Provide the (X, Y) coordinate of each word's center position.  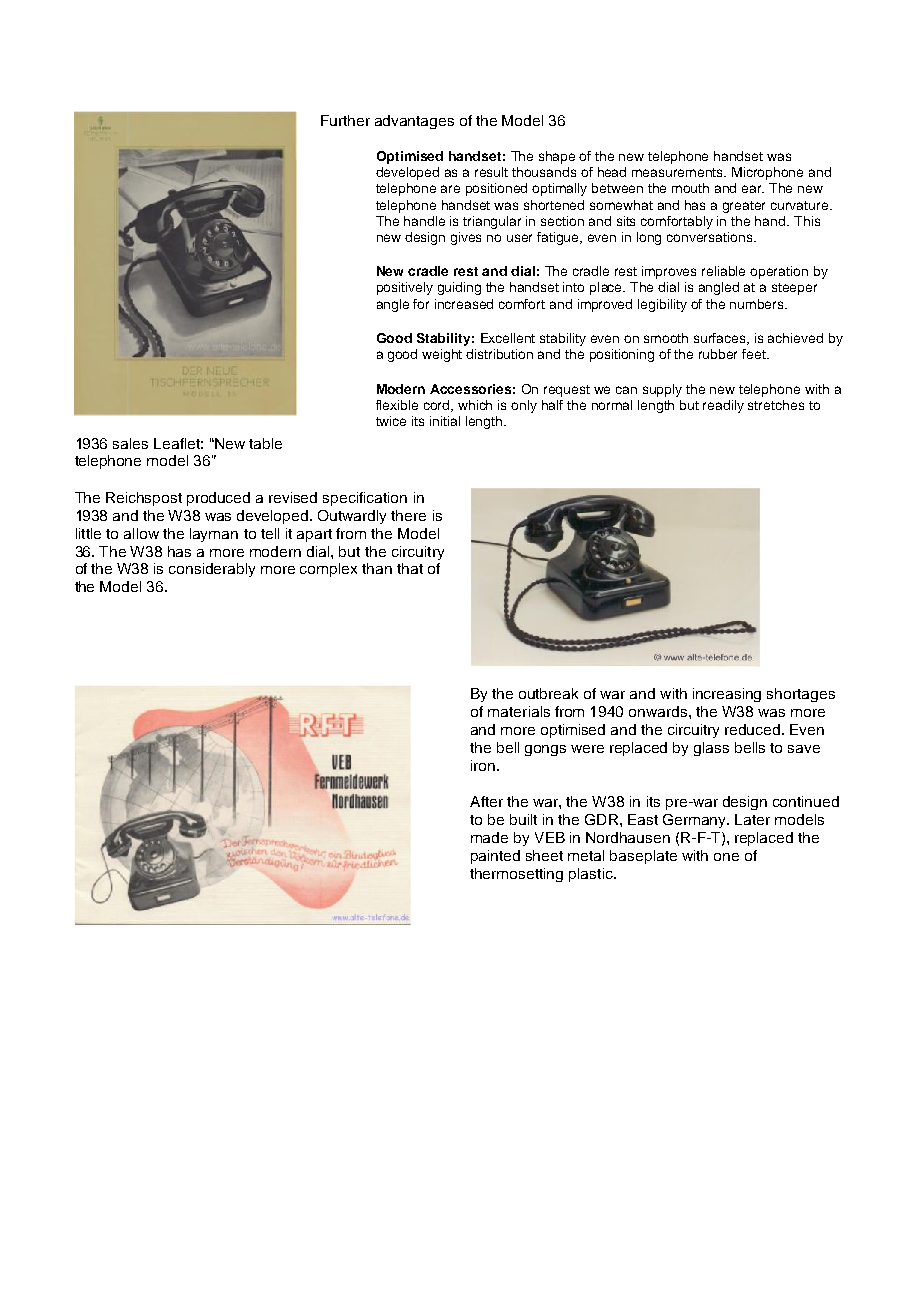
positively (405, 288)
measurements (679, 172)
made (489, 837)
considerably (212, 570)
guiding (459, 288)
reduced (752, 729)
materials (519, 711)
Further (345, 120)
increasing (727, 695)
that (410, 568)
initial (445, 421)
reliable (723, 271)
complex (328, 570)
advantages (414, 122)
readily (723, 406)
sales (130, 443)
